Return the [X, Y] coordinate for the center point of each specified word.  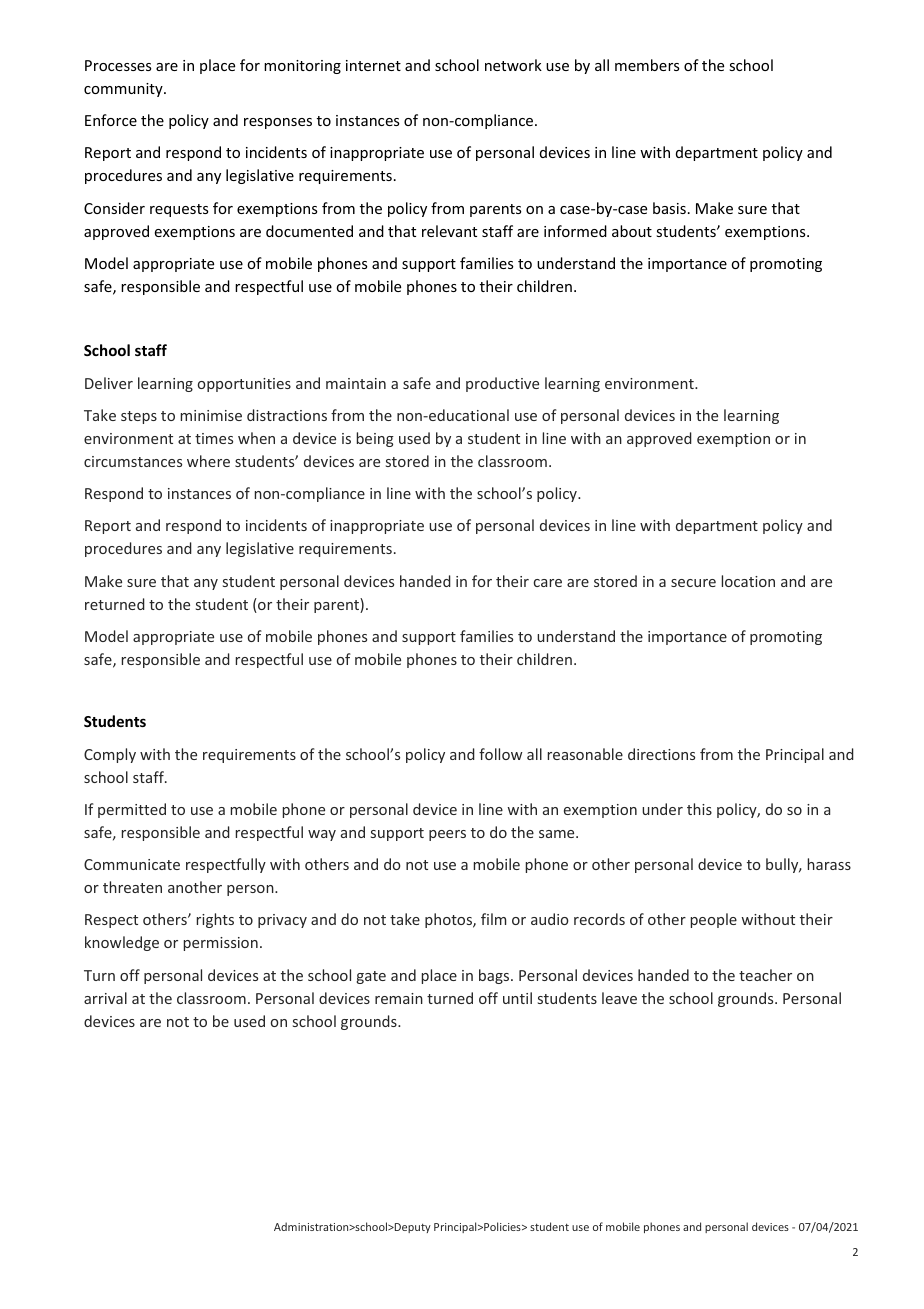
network [513, 65]
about [632, 231]
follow [501, 754]
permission [221, 944]
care [548, 583]
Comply [110, 755]
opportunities [244, 385]
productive [502, 384]
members [647, 65]
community [124, 90]
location [748, 581]
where [208, 461]
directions [661, 754]
